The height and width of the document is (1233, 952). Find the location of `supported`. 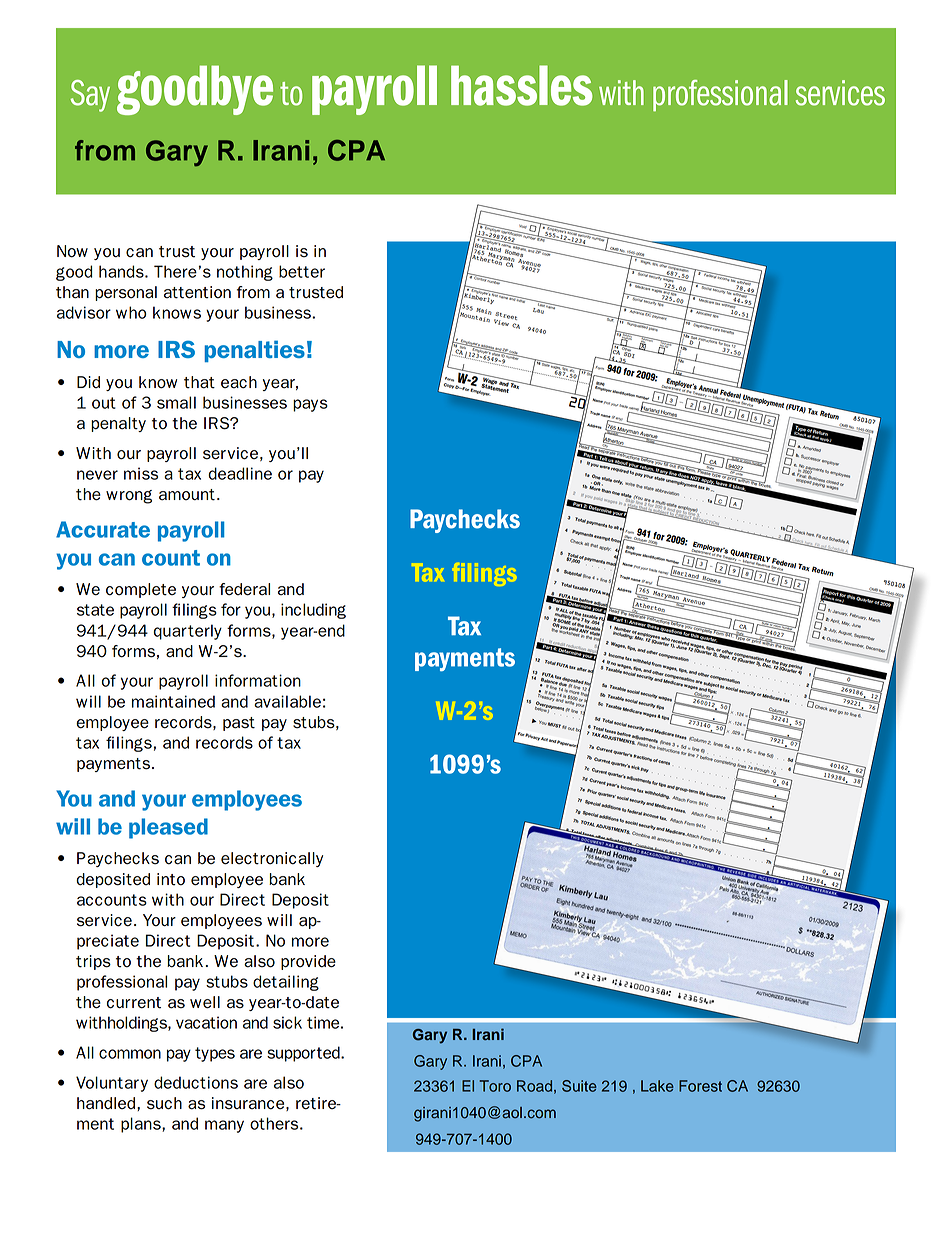

supported is located at coordinates (304, 1054).
